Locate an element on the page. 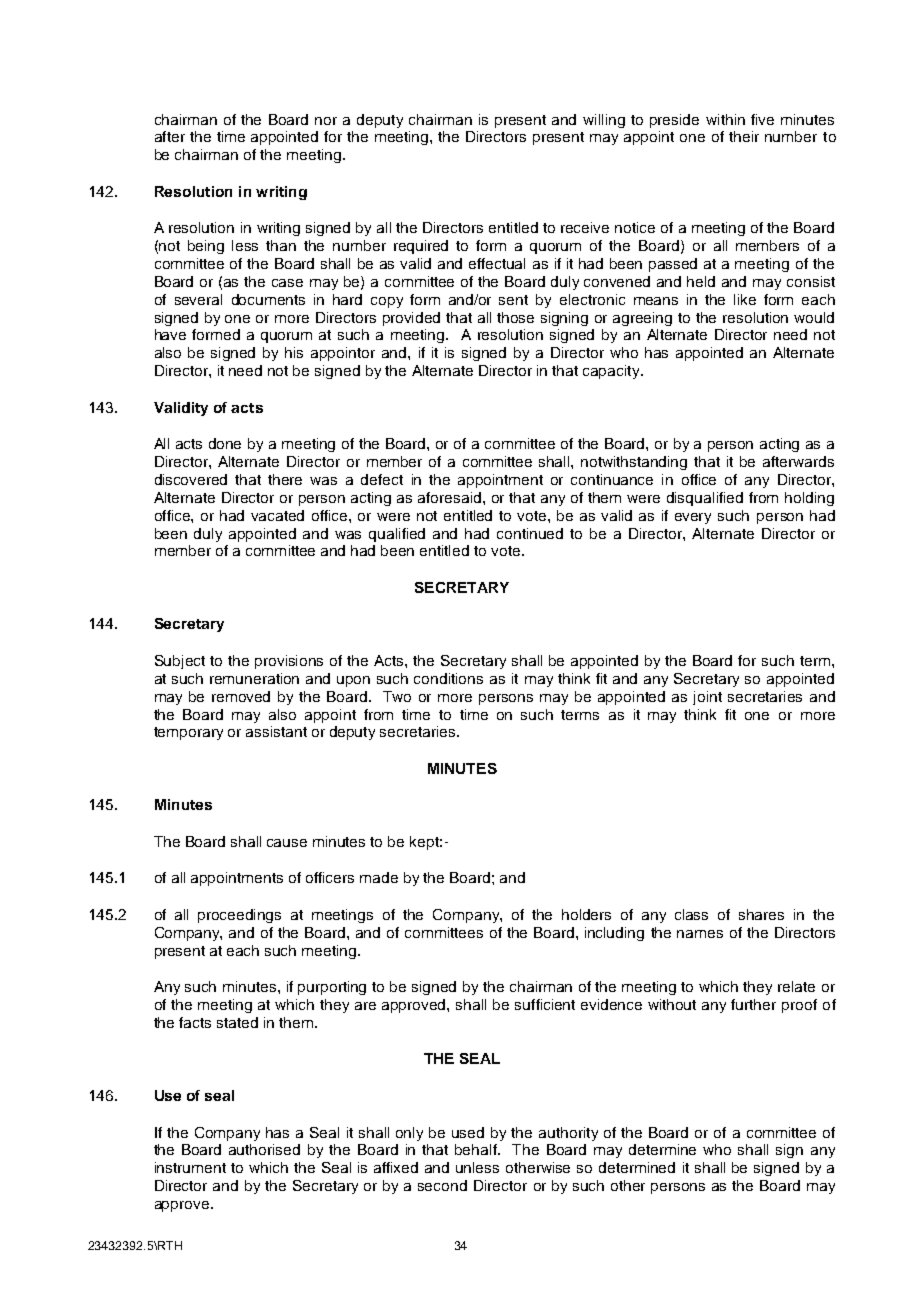 The height and width of the page is (1308, 924). holders is located at coordinates (586, 914).
